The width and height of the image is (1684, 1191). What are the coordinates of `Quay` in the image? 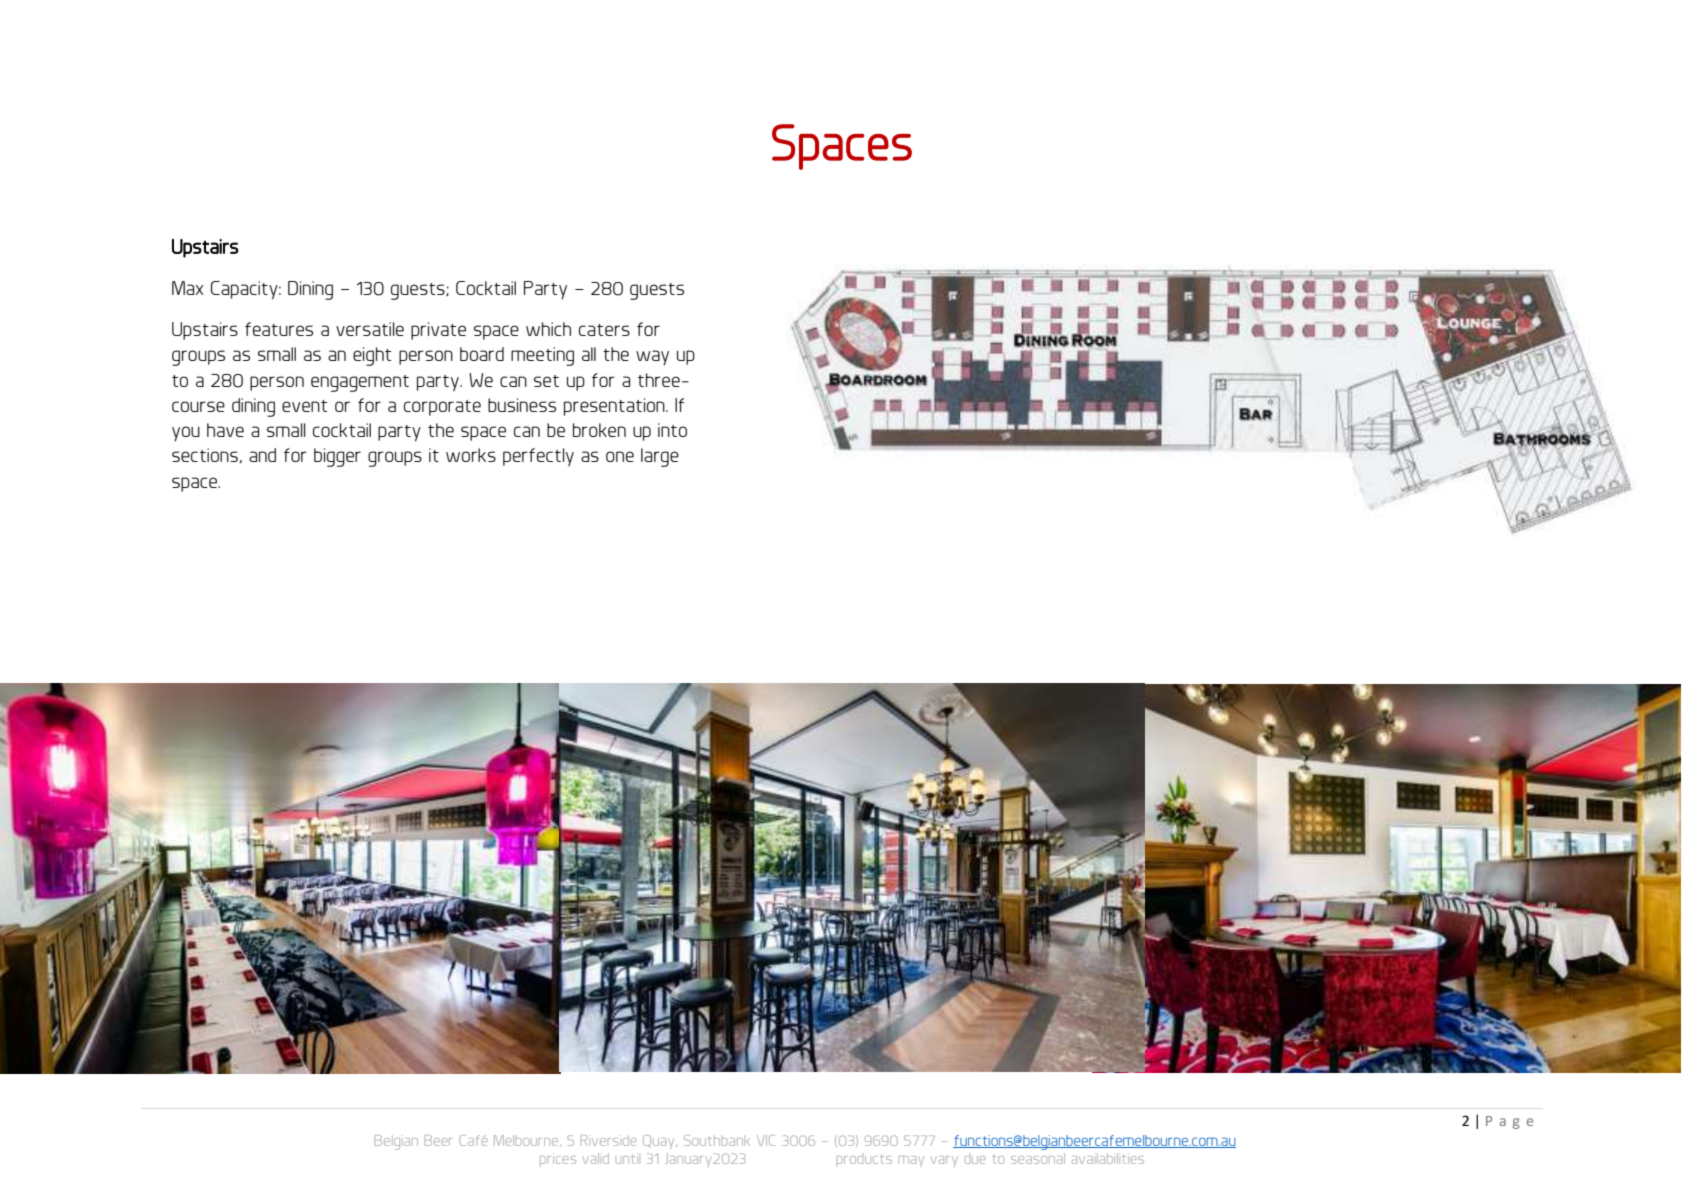 It's located at (660, 1142).
